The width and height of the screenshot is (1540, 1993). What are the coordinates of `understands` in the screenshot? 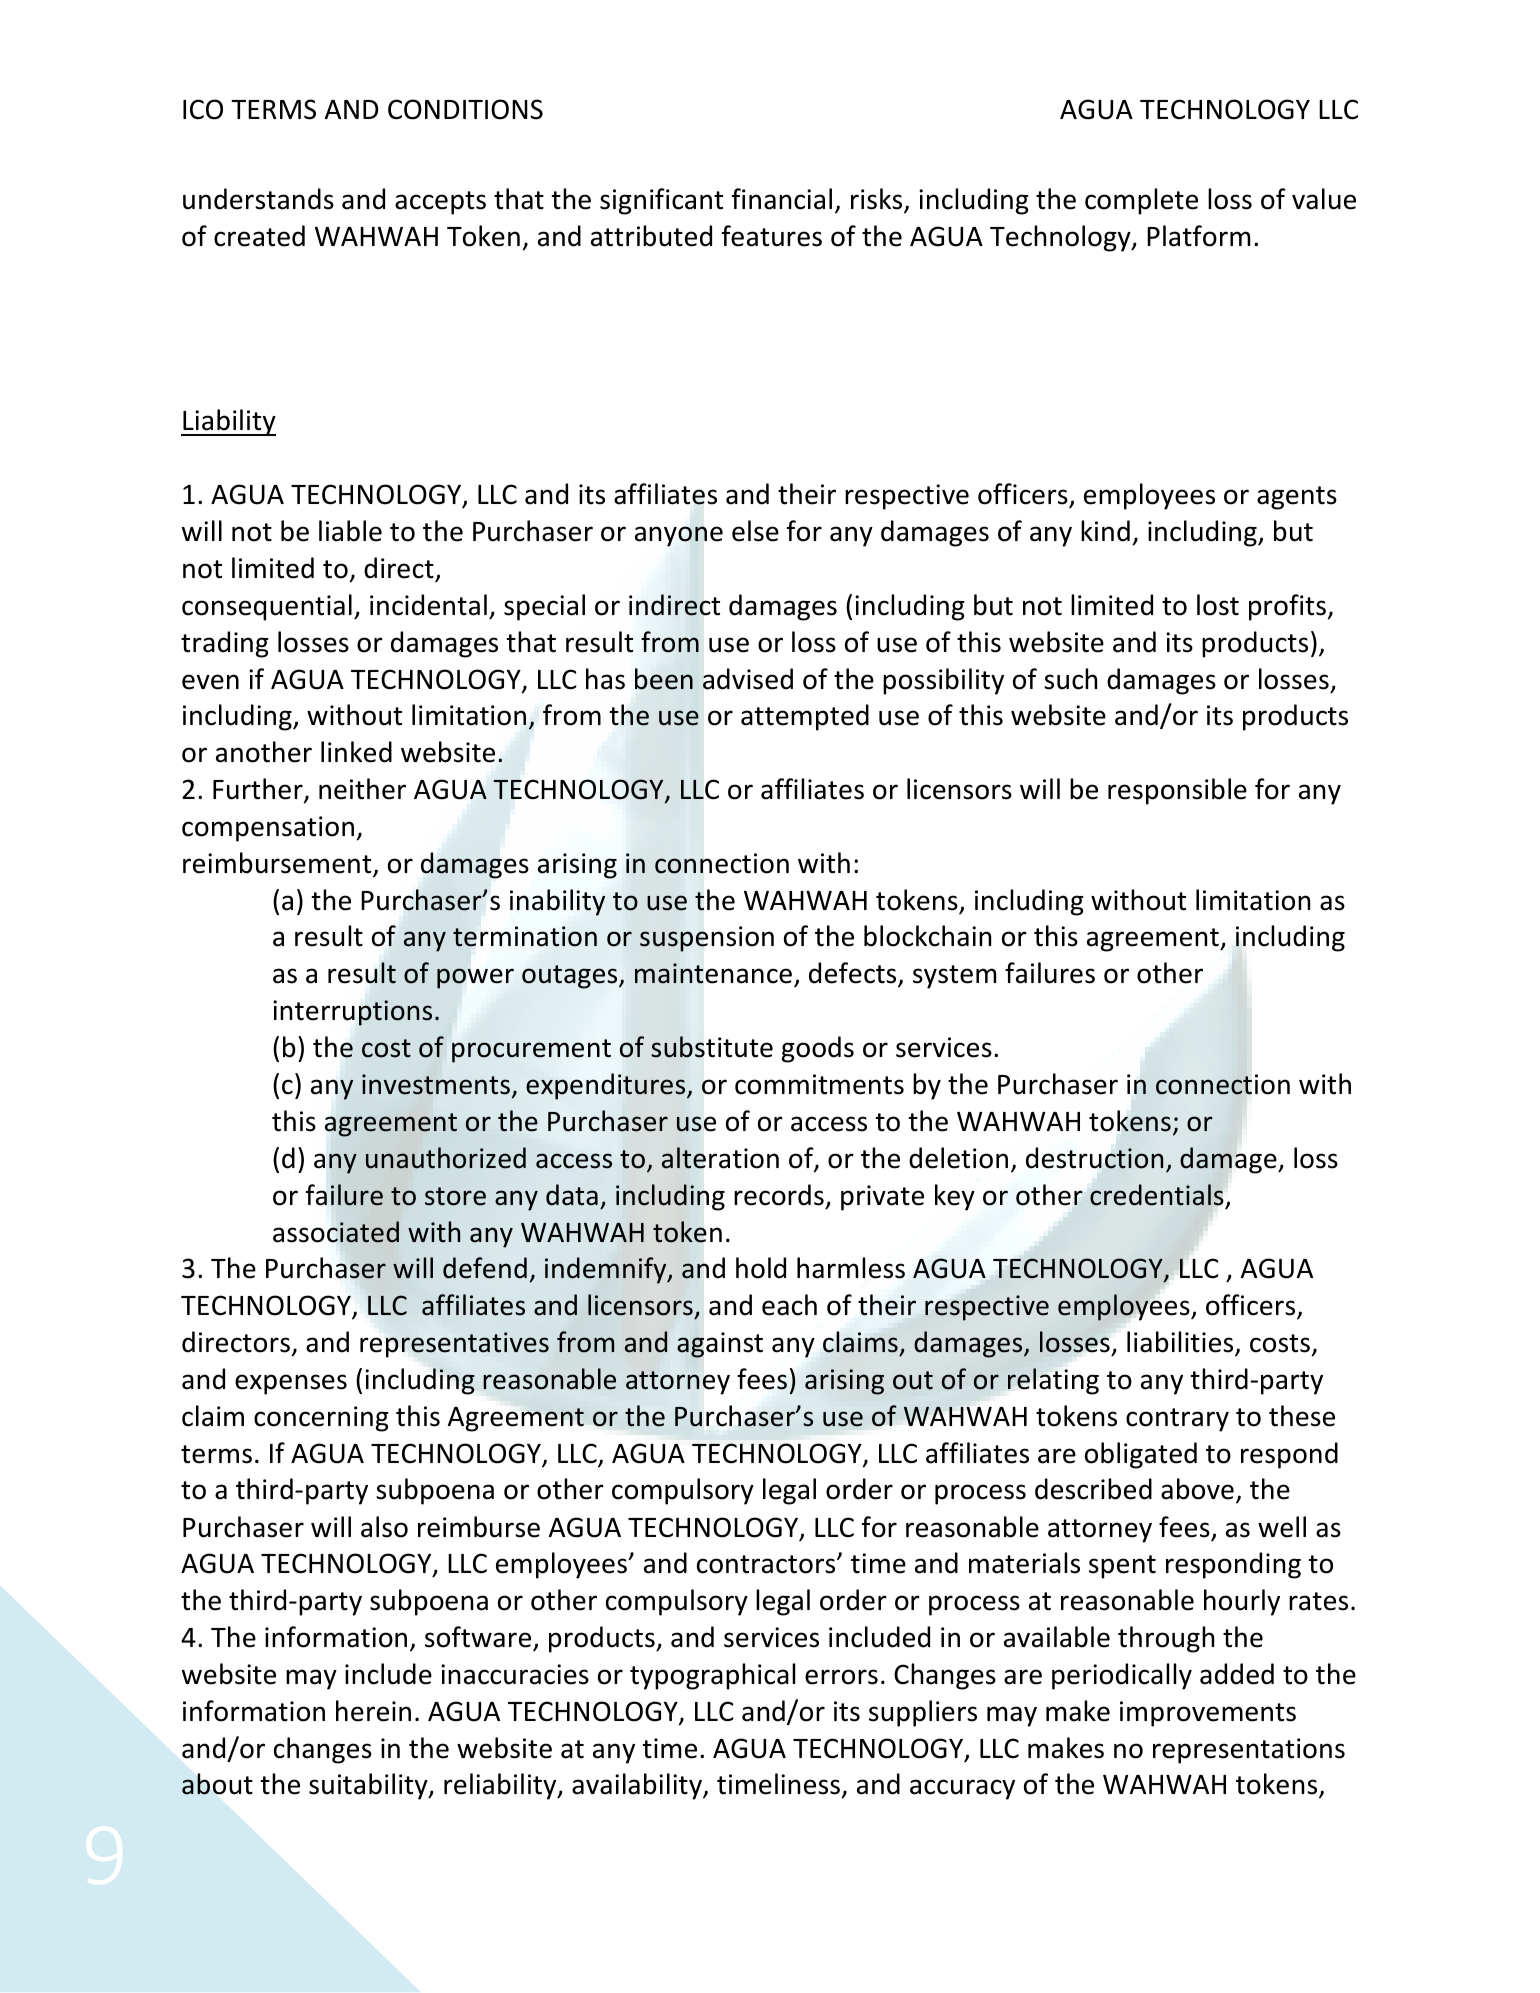 It's located at (258, 199).
